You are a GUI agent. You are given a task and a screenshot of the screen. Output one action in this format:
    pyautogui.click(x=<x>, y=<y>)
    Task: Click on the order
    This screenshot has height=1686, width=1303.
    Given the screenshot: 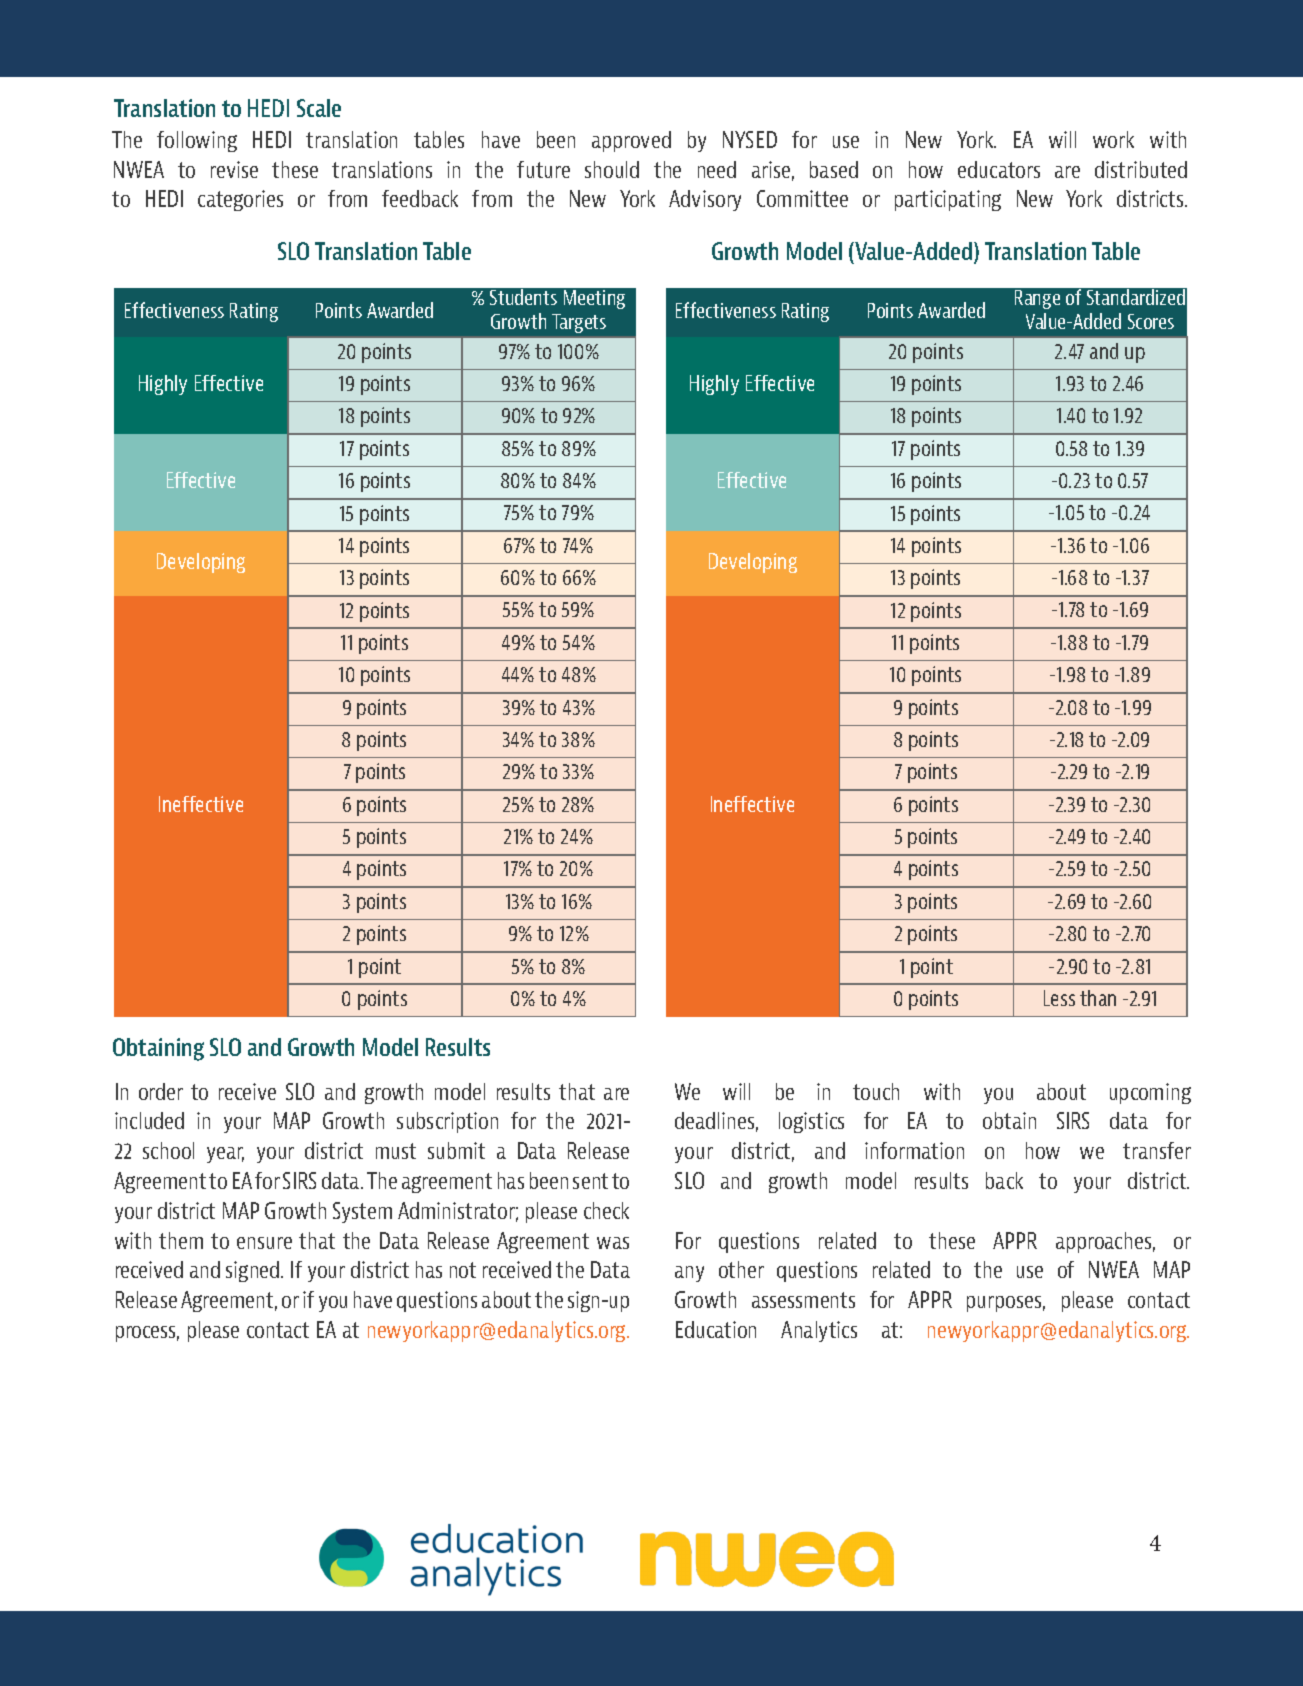 What is the action you would take?
    pyautogui.click(x=161, y=1091)
